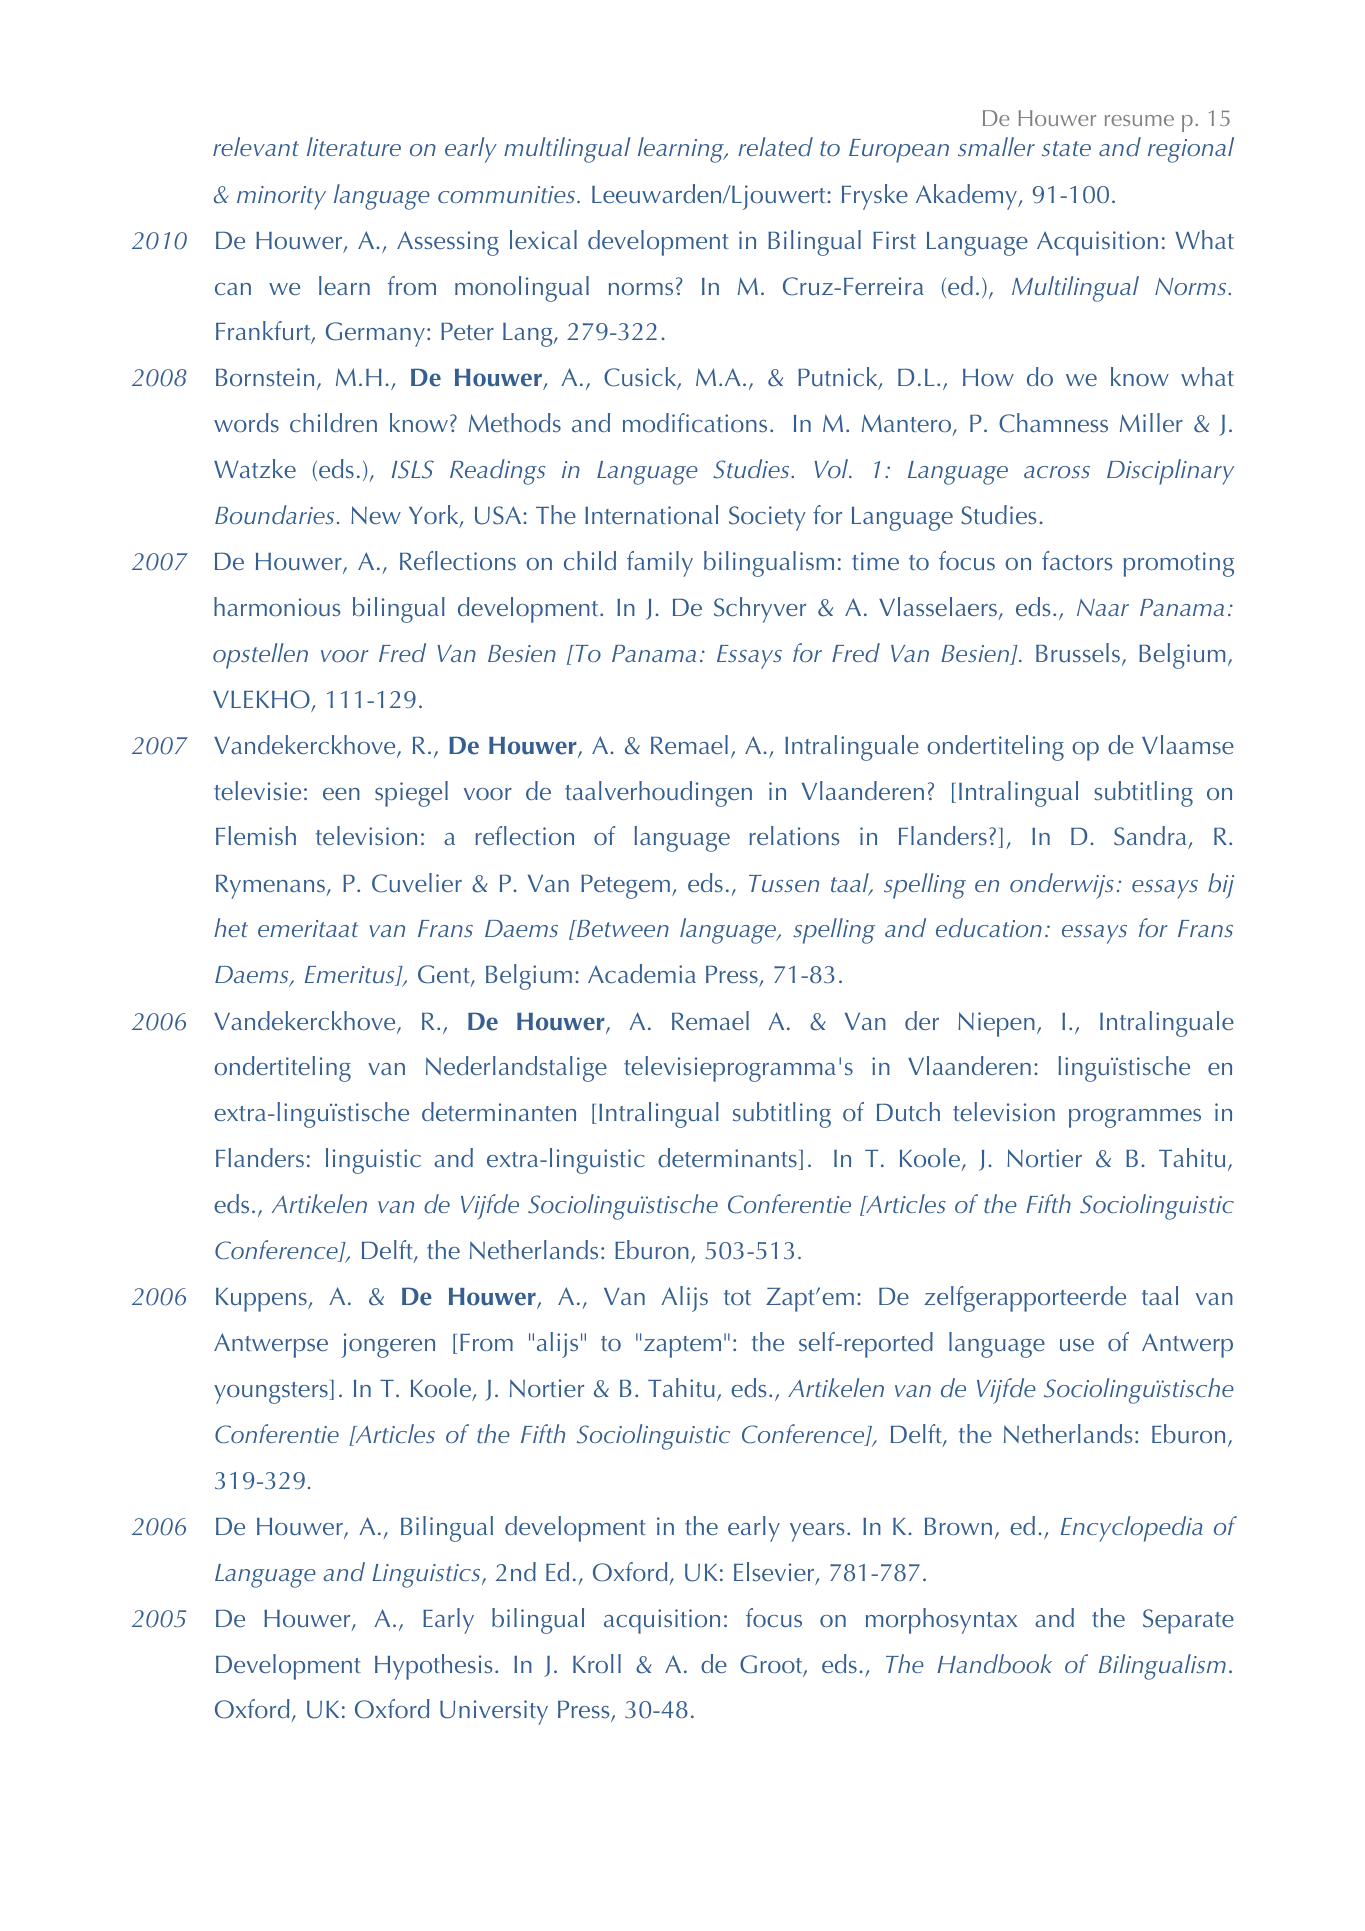 This screenshot has width=1365, height=1931. I want to click on state, so click(1066, 148).
